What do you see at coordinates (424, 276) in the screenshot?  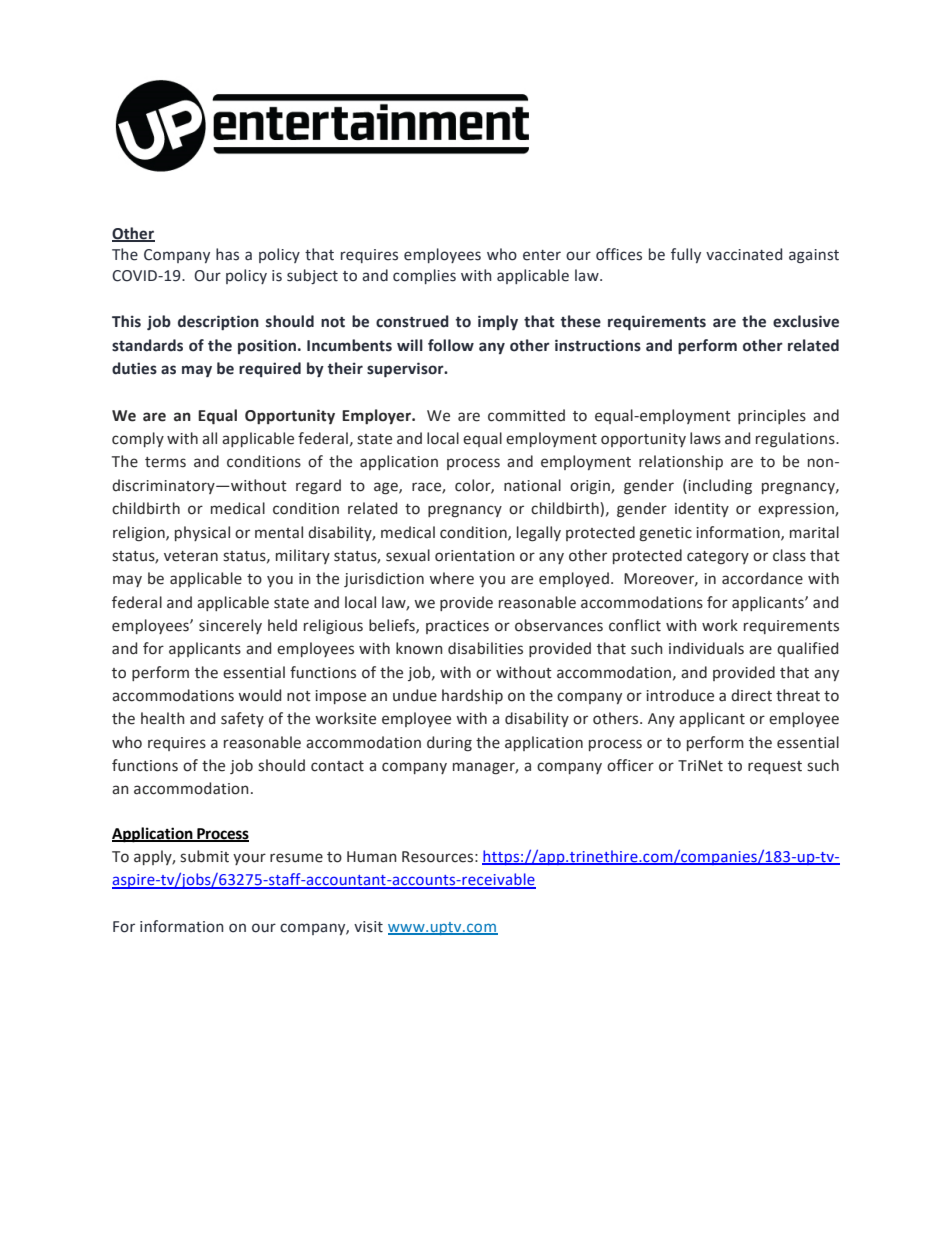 I see `complies` at bounding box center [424, 276].
